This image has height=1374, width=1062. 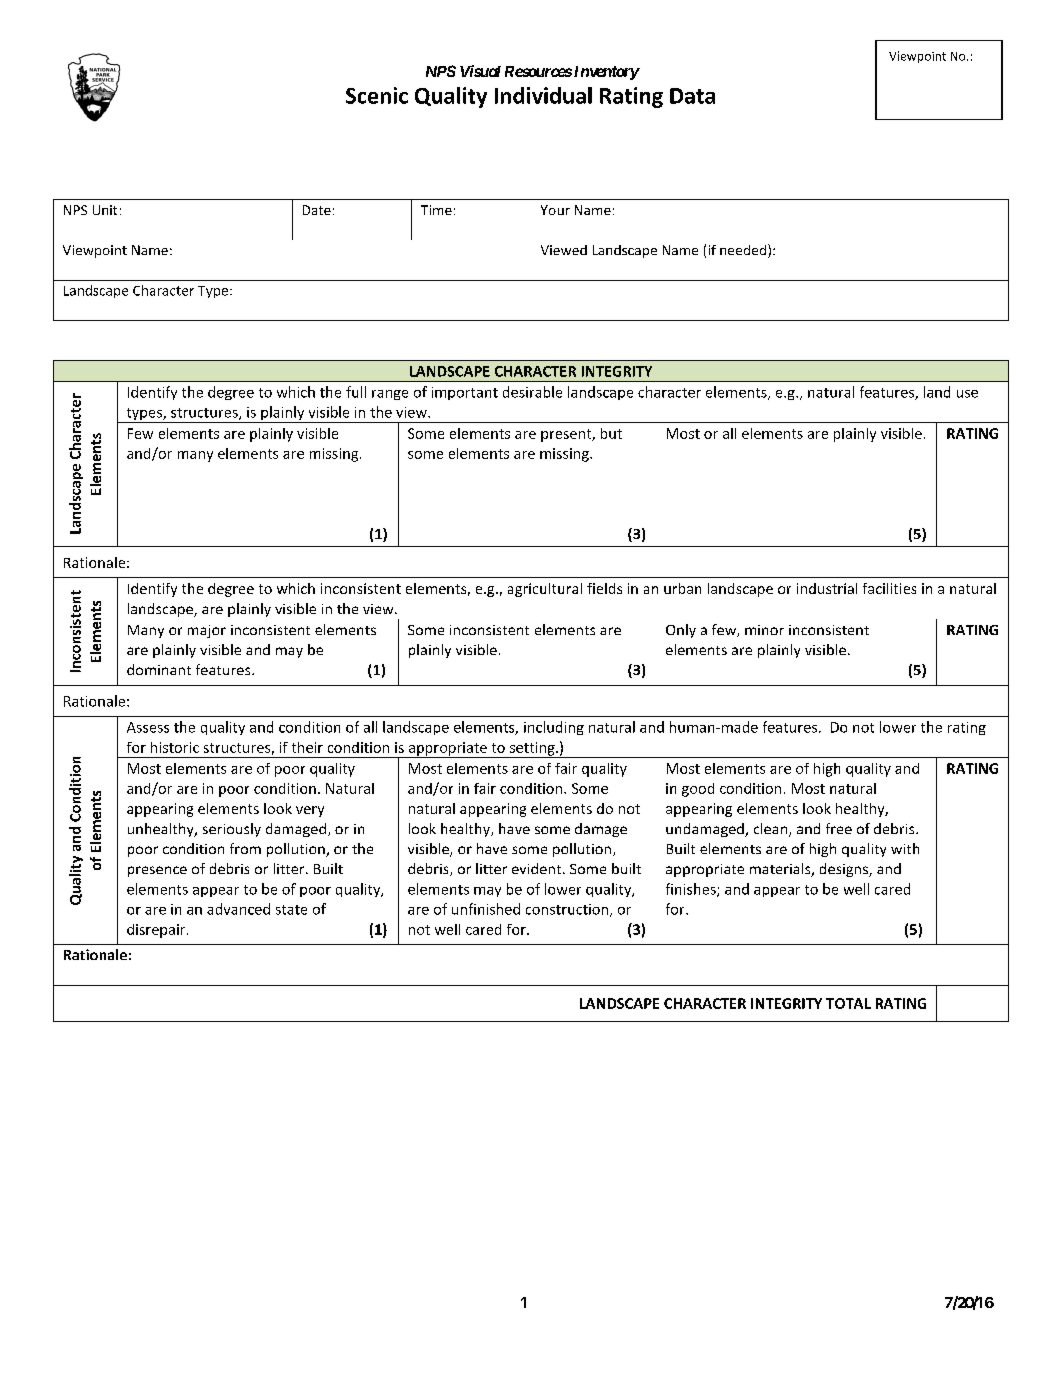 I want to click on Individual, so click(x=543, y=95).
